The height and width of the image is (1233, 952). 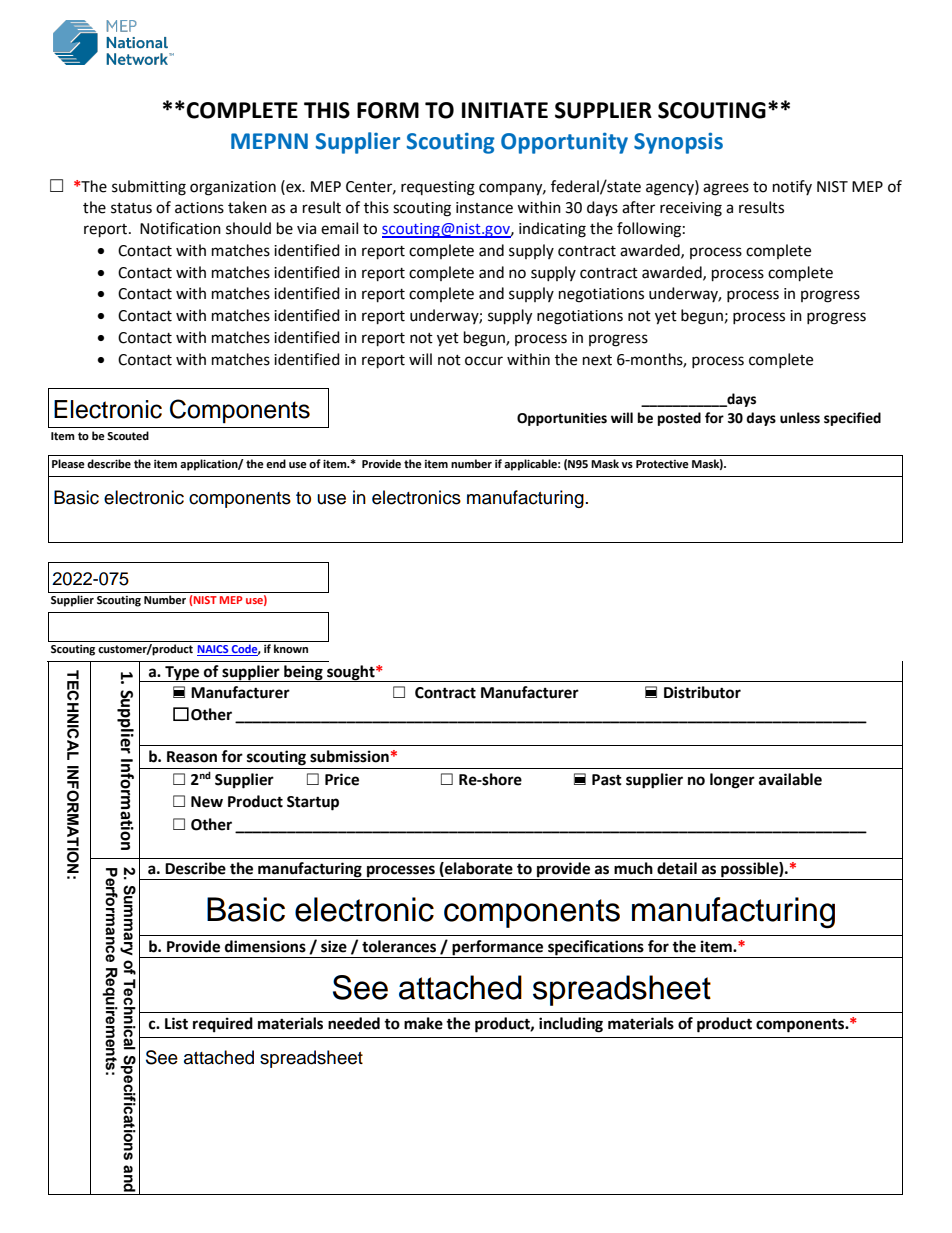 What do you see at coordinates (678, 143) in the image?
I see `Synopsis` at bounding box center [678, 143].
